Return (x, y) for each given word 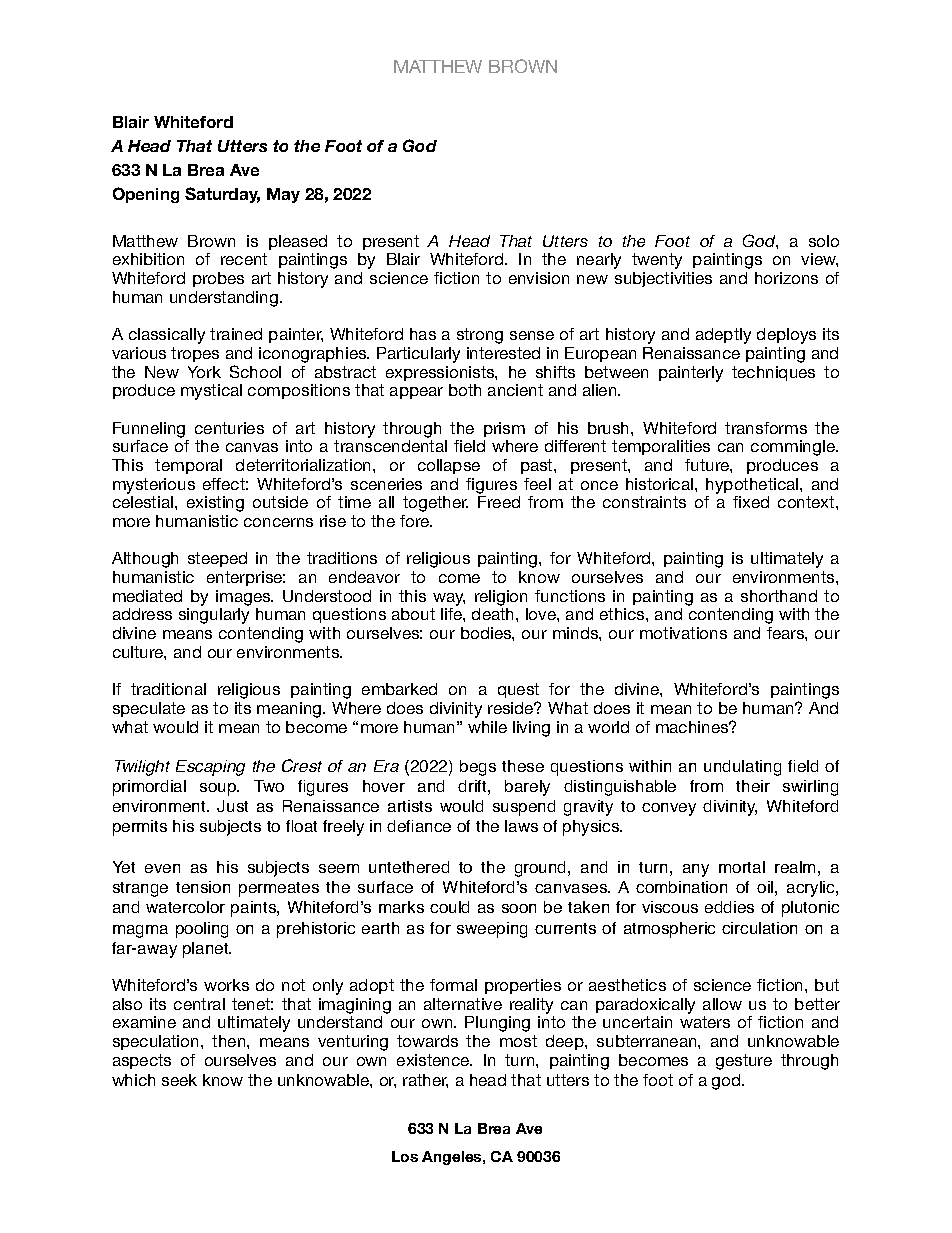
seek (179, 1080)
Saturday (222, 195)
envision (539, 278)
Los (405, 1156)
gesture (744, 1062)
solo (824, 241)
